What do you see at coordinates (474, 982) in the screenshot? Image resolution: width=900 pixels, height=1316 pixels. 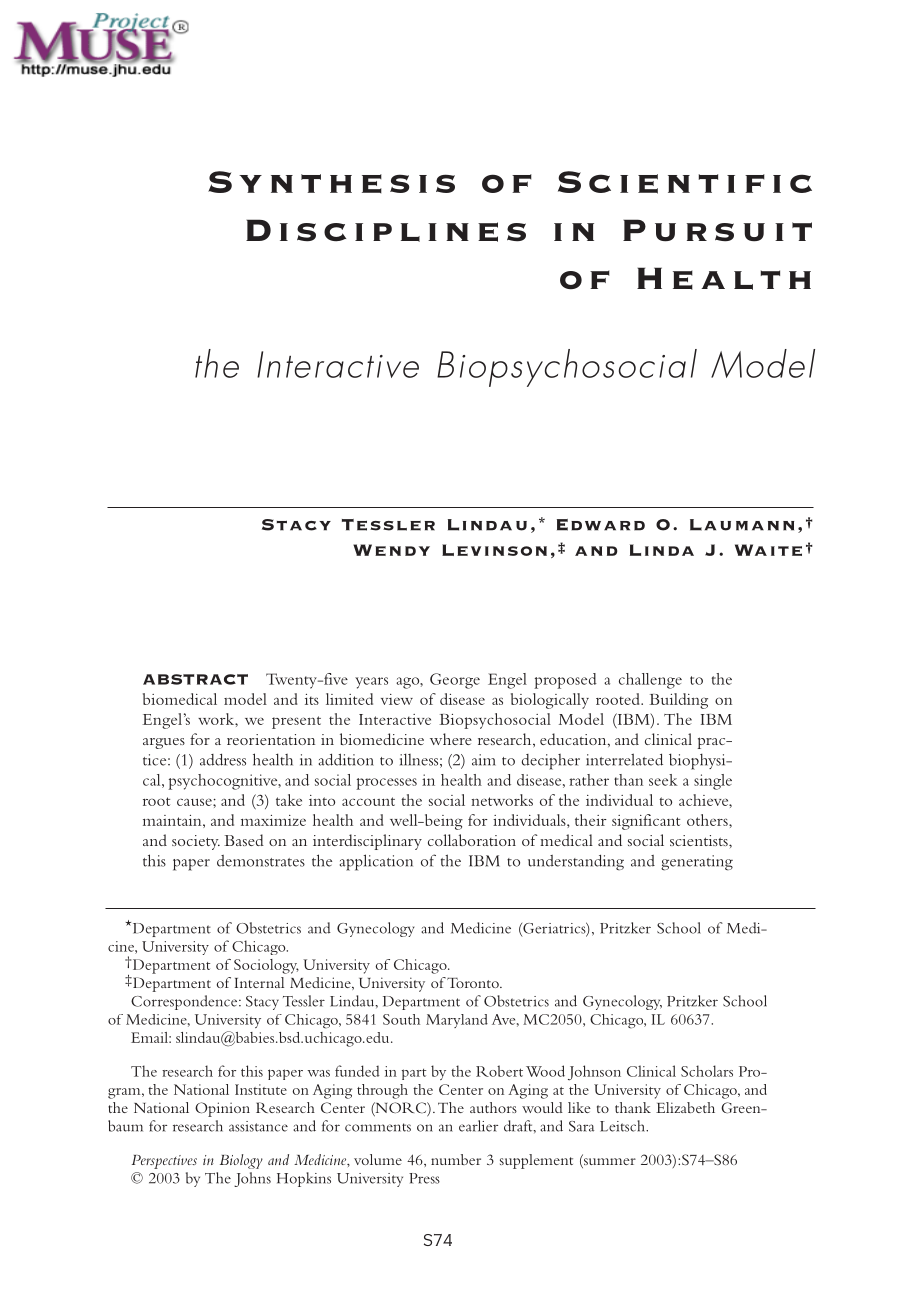 I see `Toronto` at bounding box center [474, 982].
